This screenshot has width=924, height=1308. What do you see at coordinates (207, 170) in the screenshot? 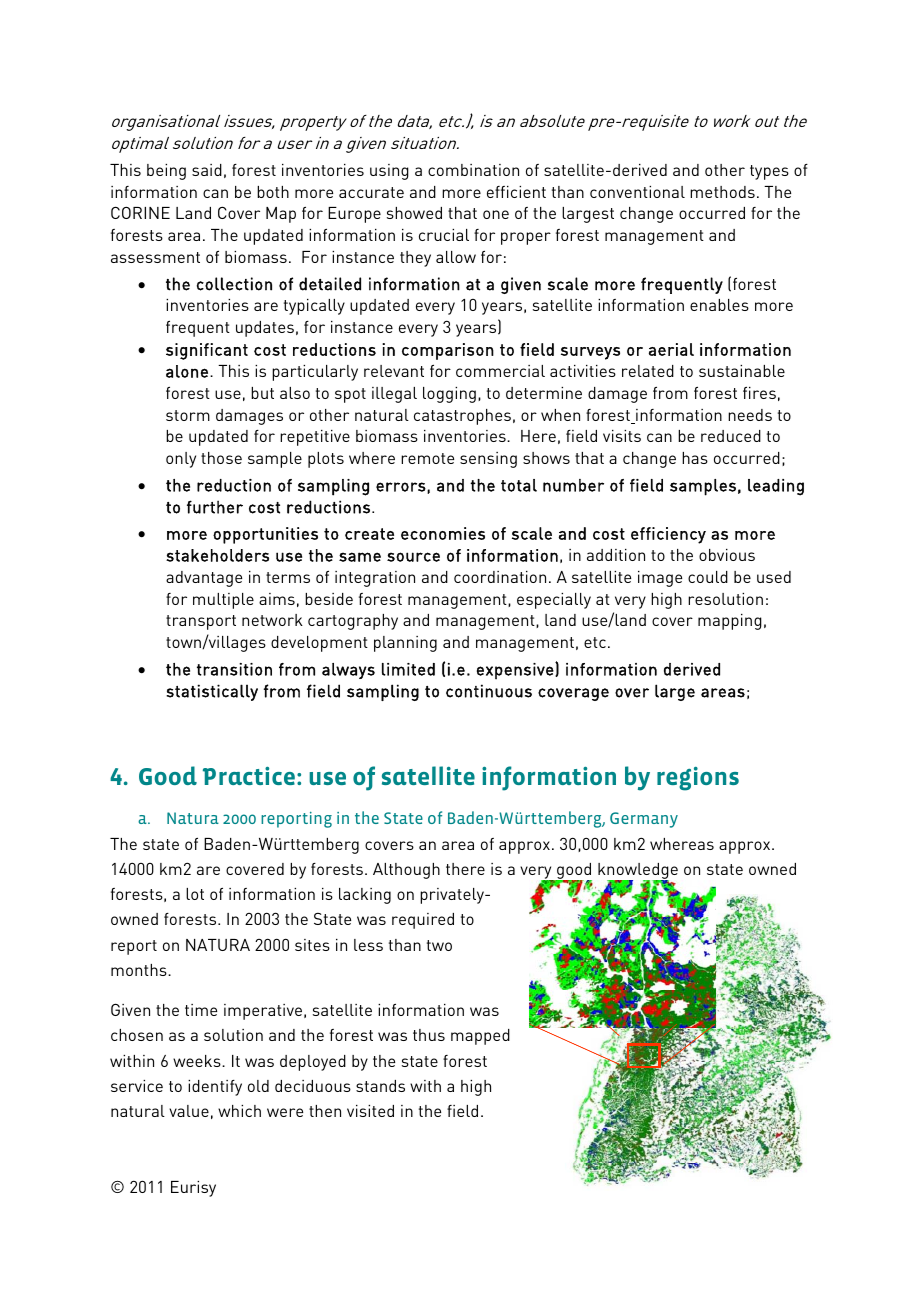
I see `said` at bounding box center [207, 170].
